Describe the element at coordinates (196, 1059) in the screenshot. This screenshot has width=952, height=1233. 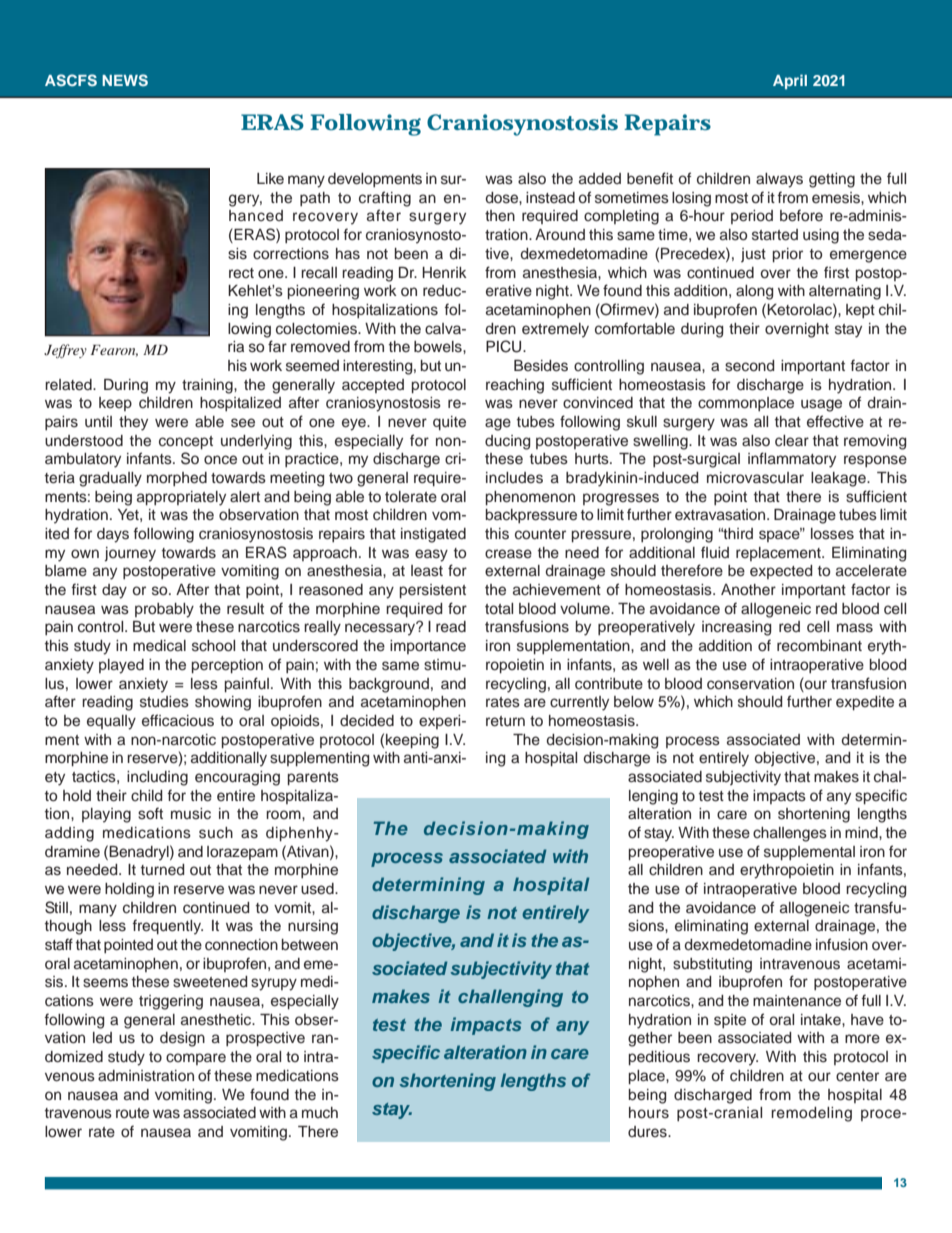
I see `compare` at that location.
